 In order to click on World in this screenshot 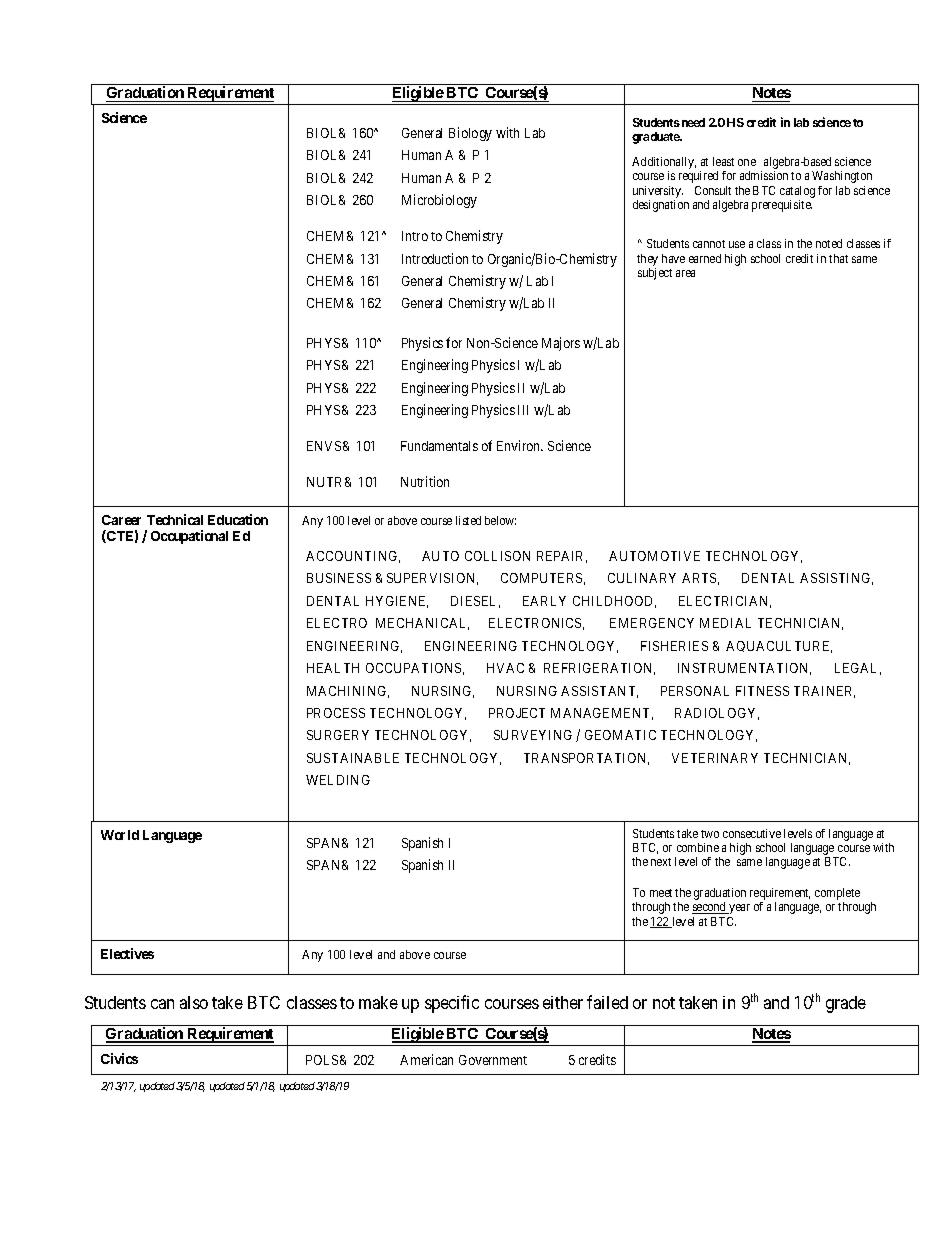, I will do `click(120, 835)`.
